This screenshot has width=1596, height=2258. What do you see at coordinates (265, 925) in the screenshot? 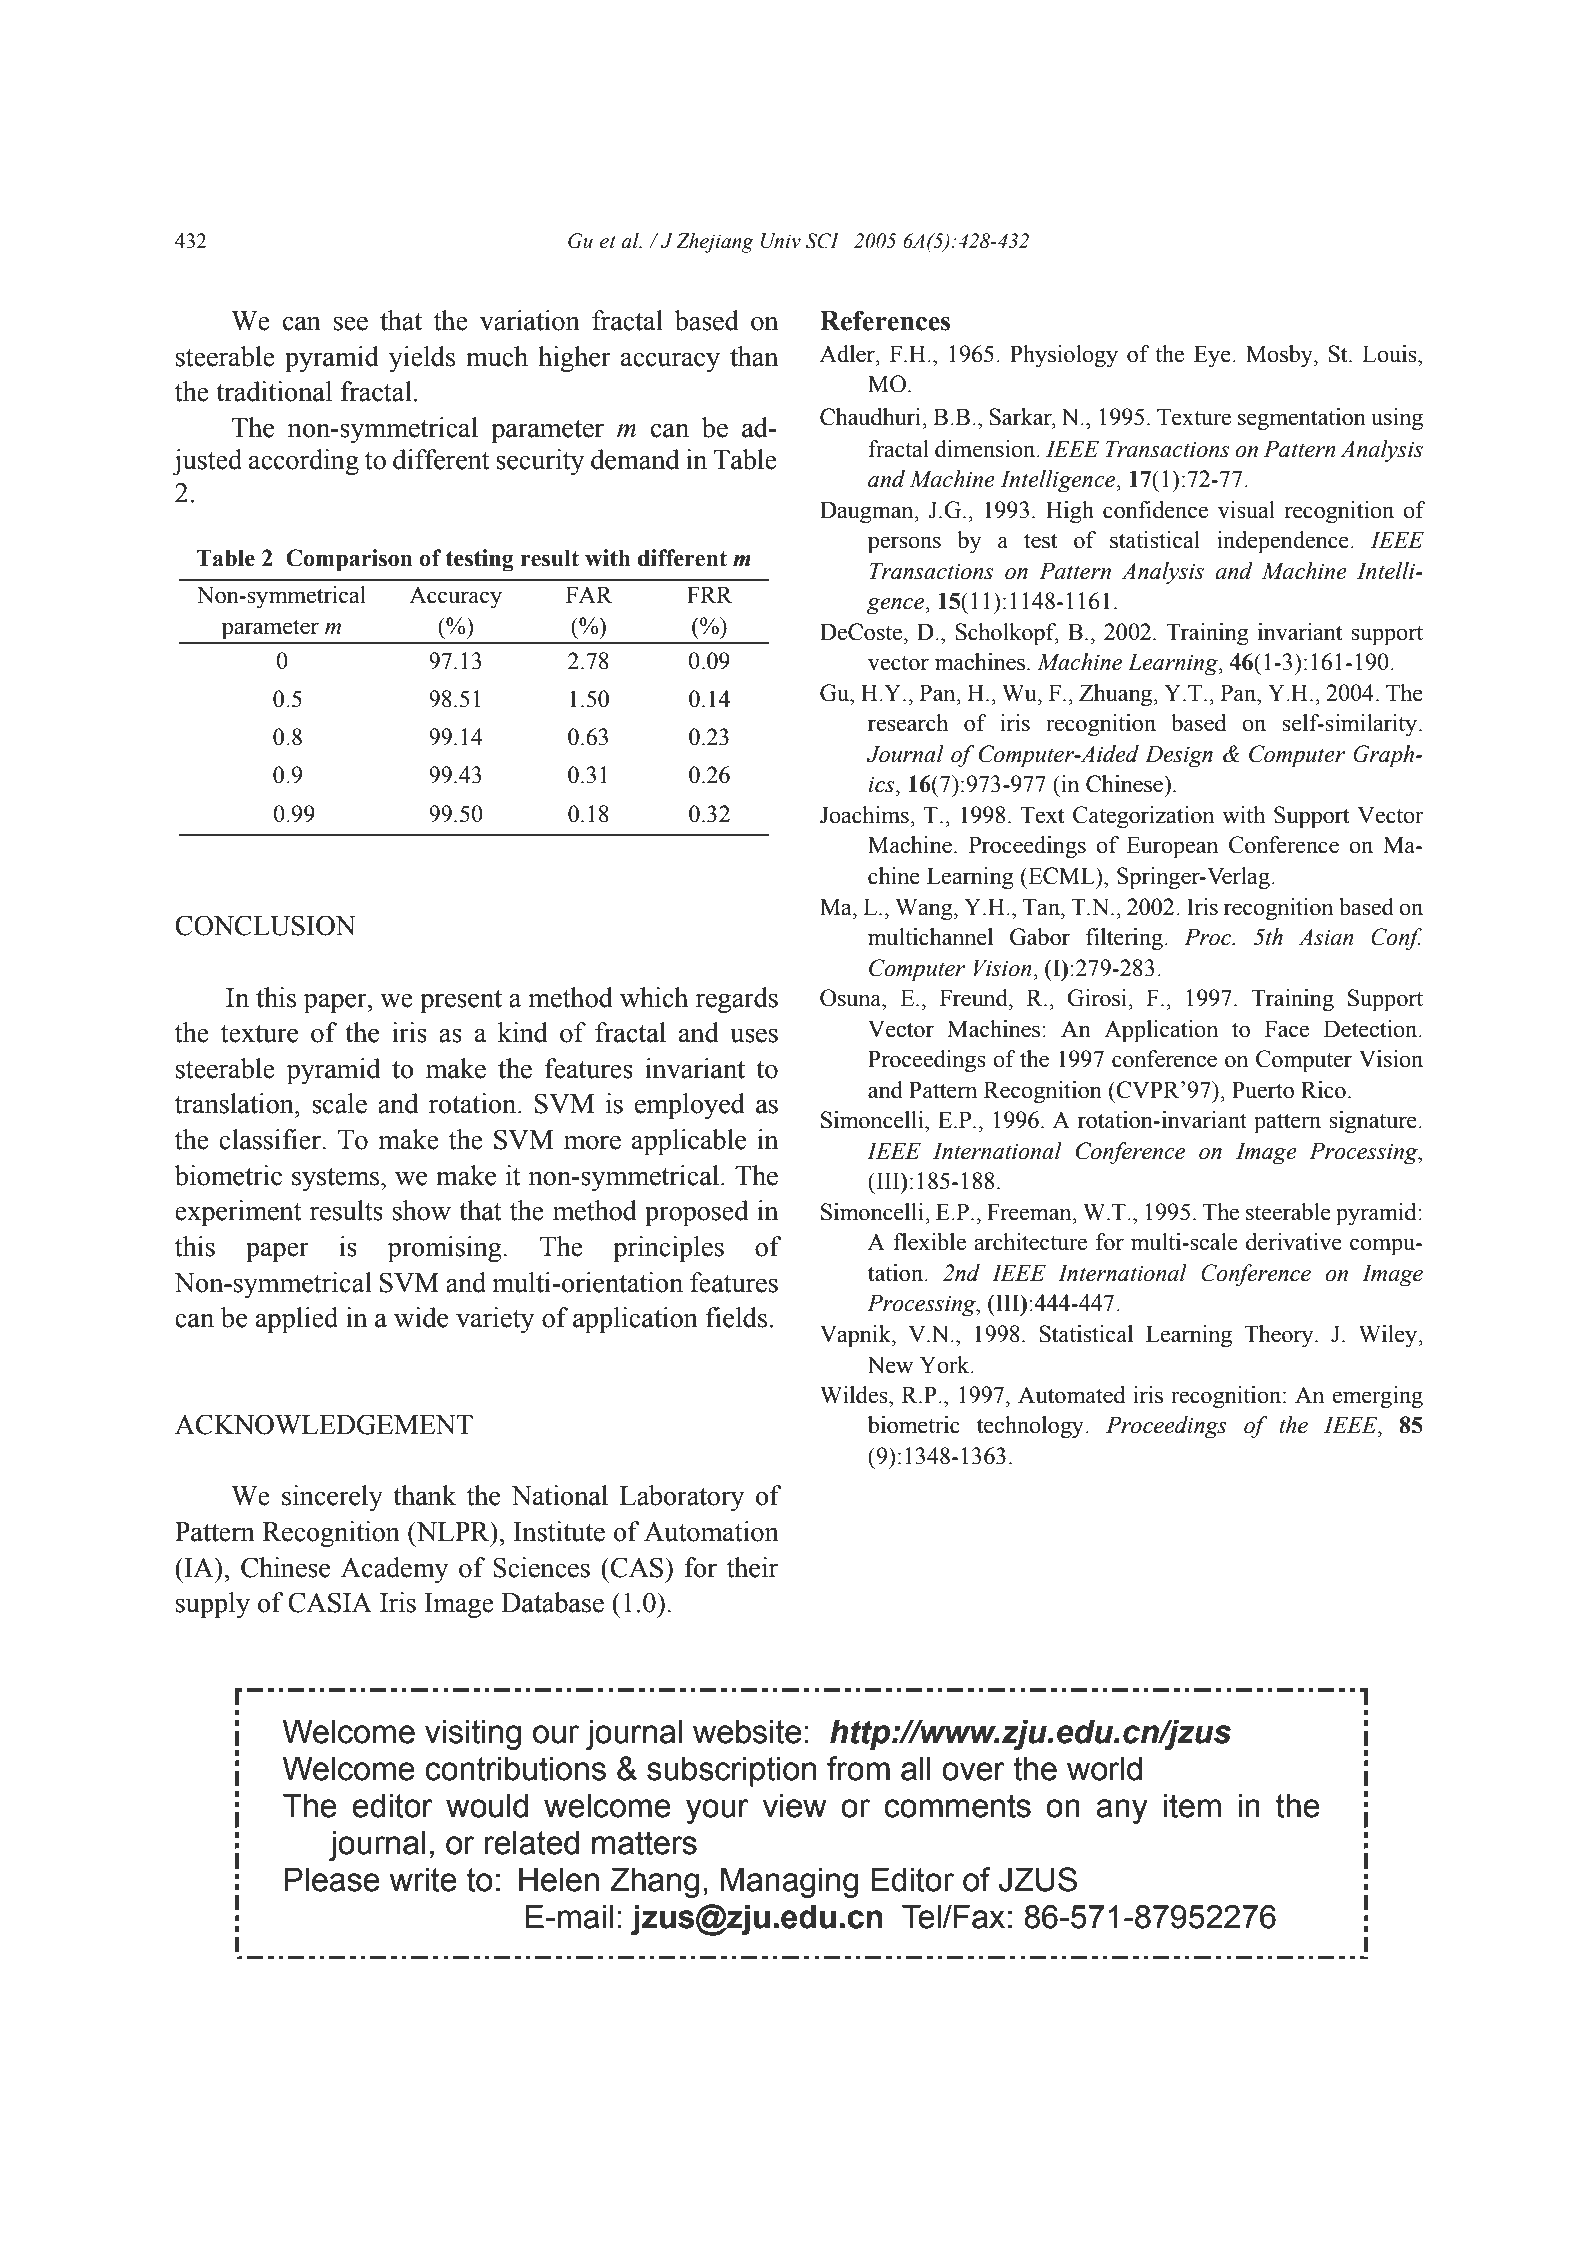
I see `CONCLUSION` at bounding box center [265, 925].
